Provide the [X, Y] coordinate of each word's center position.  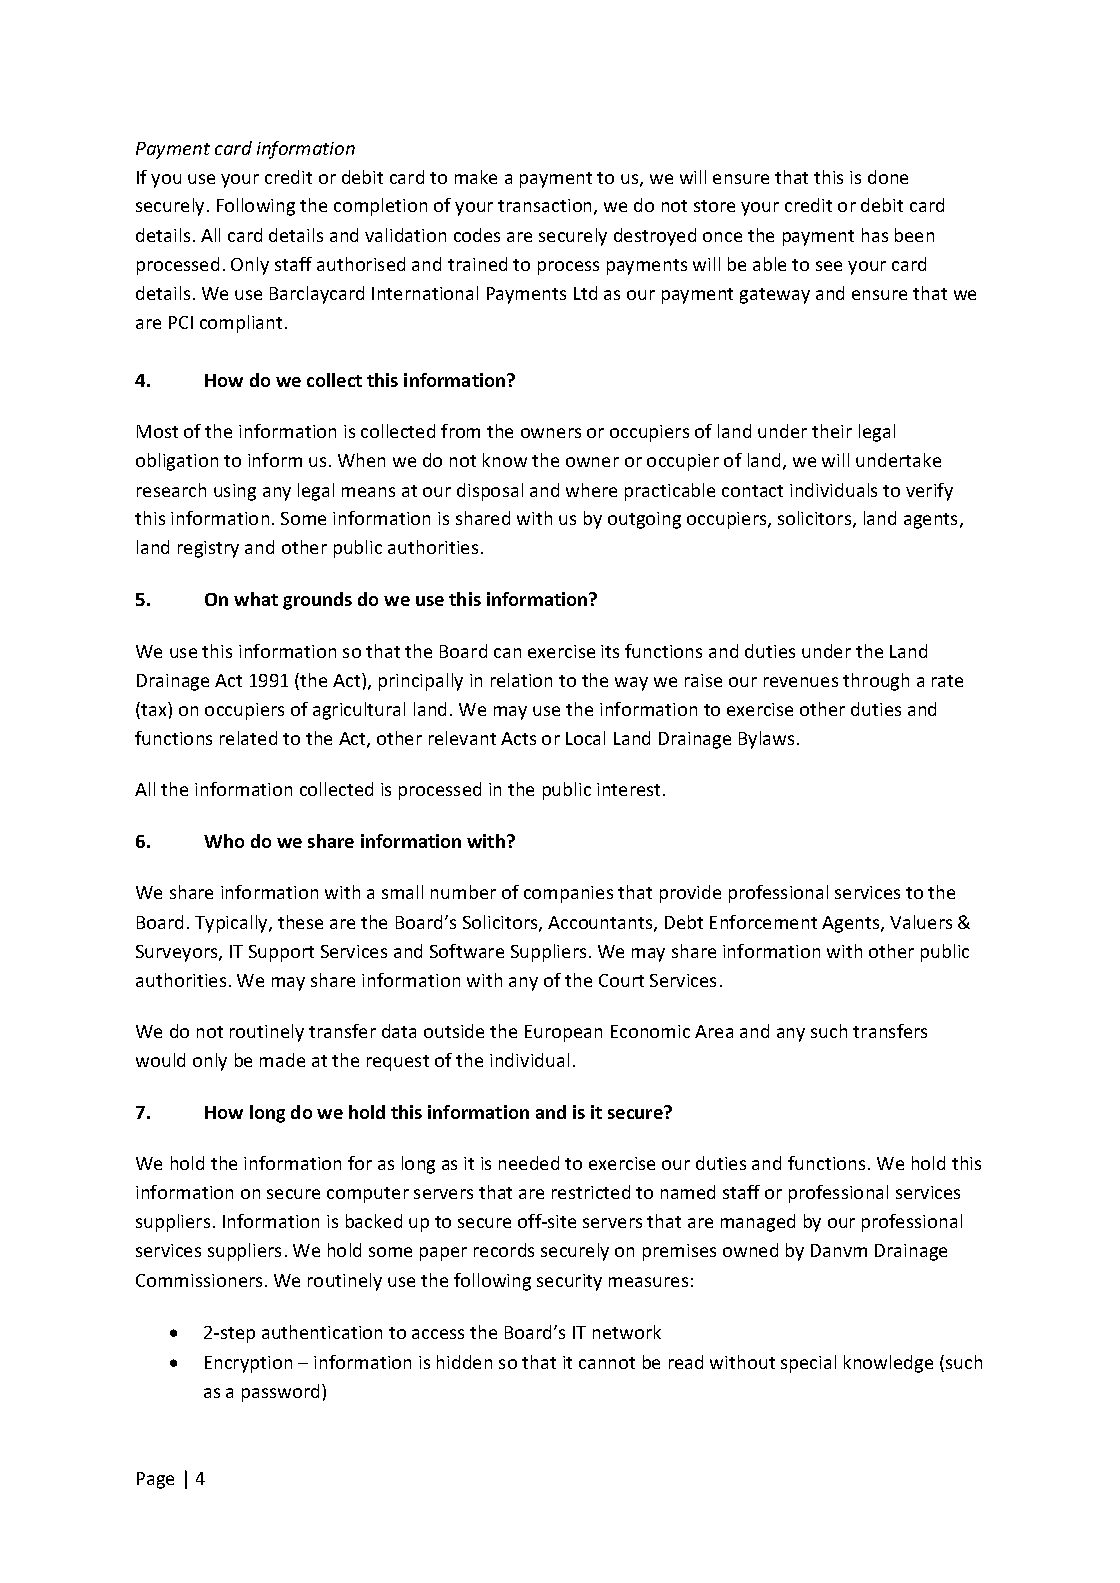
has [875, 235]
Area [714, 1031]
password [280, 1393]
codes [477, 235]
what [256, 599]
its [610, 651]
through [876, 682]
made [282, 1060]
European [563, 1033]
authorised [361, 264]
